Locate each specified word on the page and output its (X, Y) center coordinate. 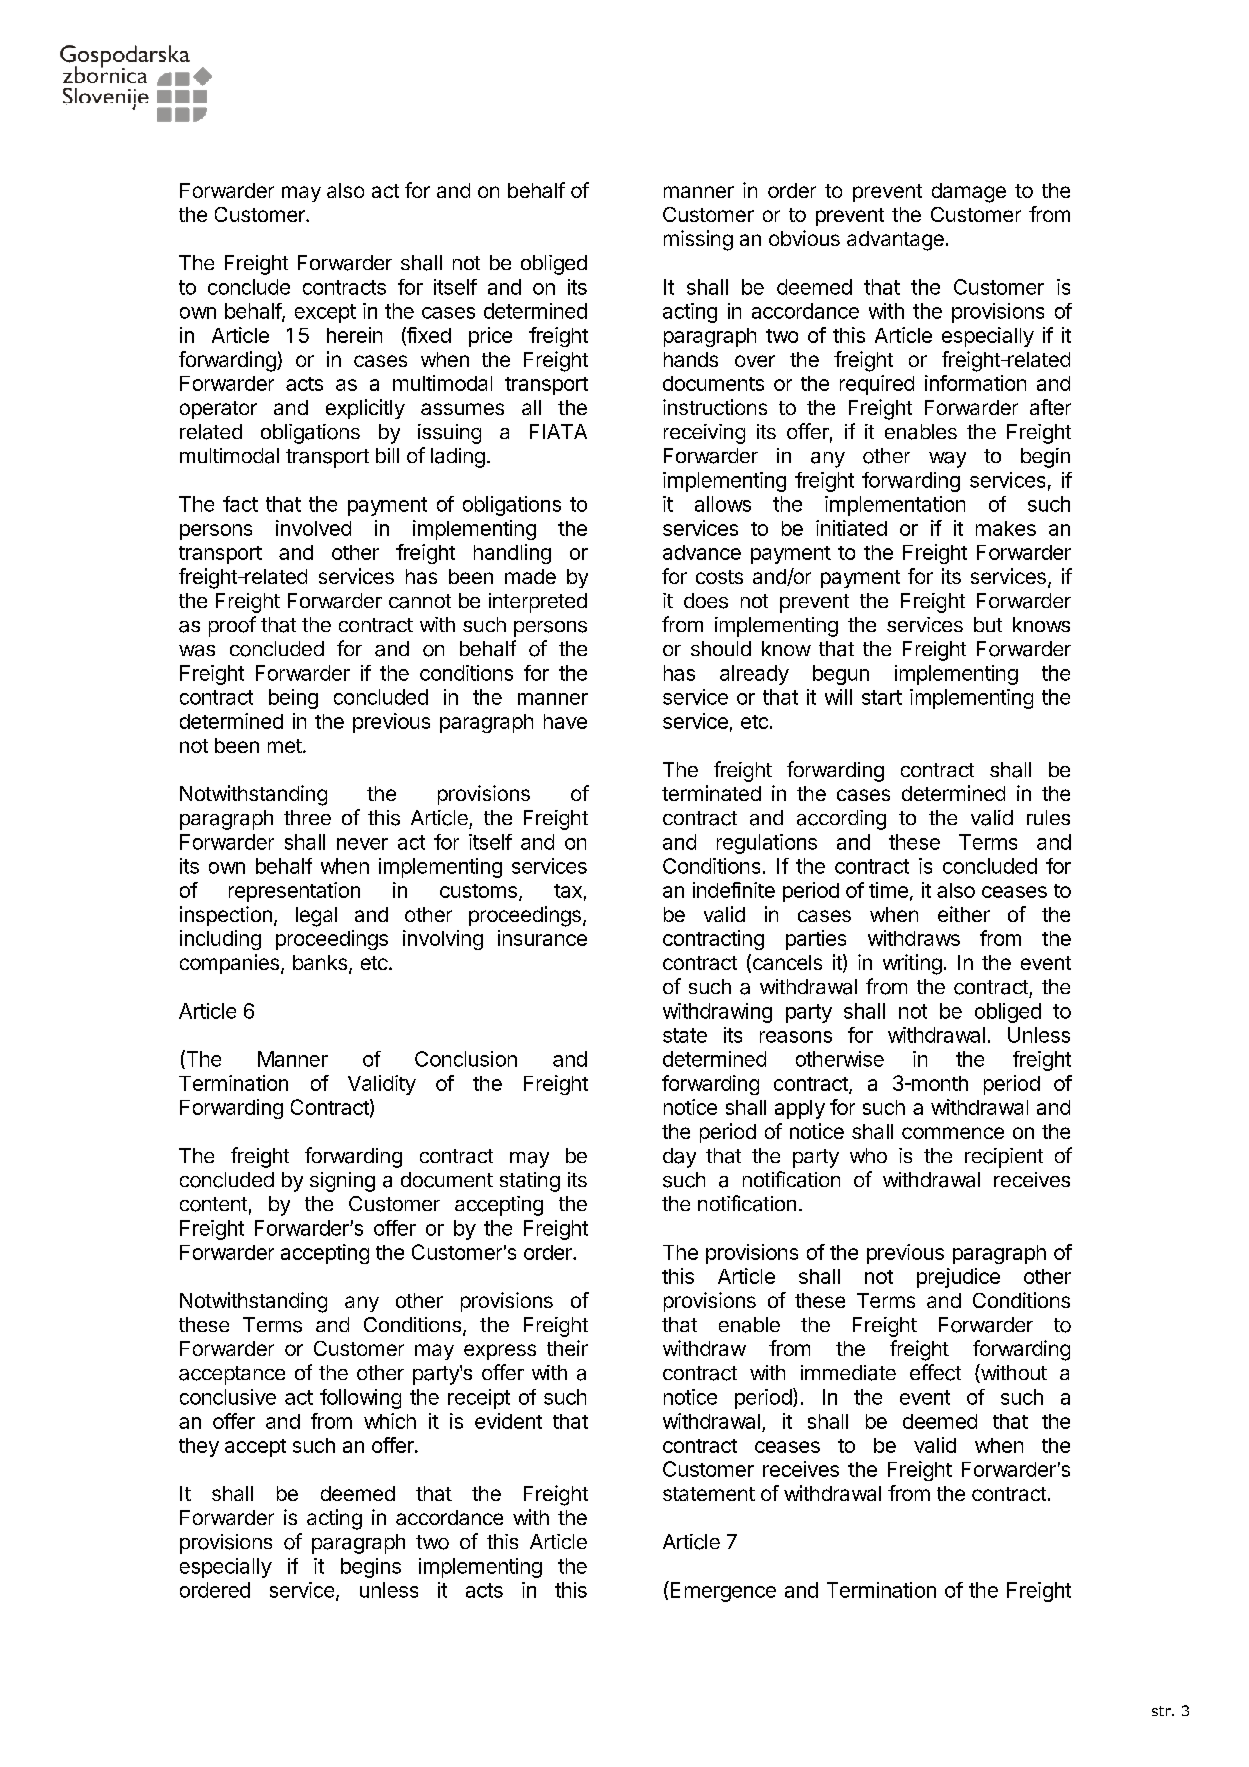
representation (294, 892)
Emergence (722, 1591)
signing (342, 1182)
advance (702, 552)
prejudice (958, 1278)
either (964, 914)
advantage (895, 241)
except (325, 313)
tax (568, 891)
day (679, 1158)
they (199, 1447)
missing (698, 240)
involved (313, 528)
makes (1006, 528)
